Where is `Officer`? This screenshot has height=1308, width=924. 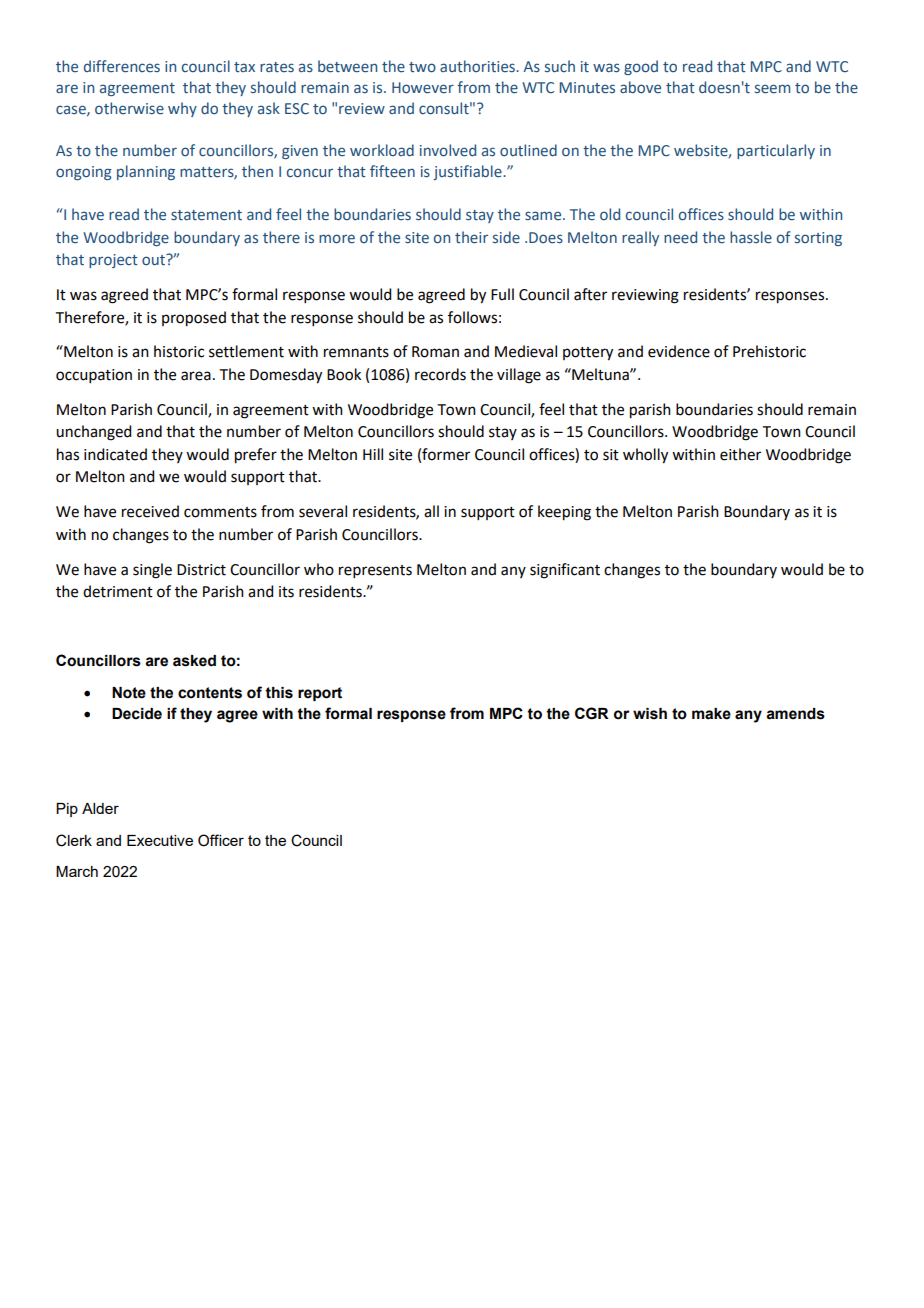
Officer is located at coordinates (221, 840).
